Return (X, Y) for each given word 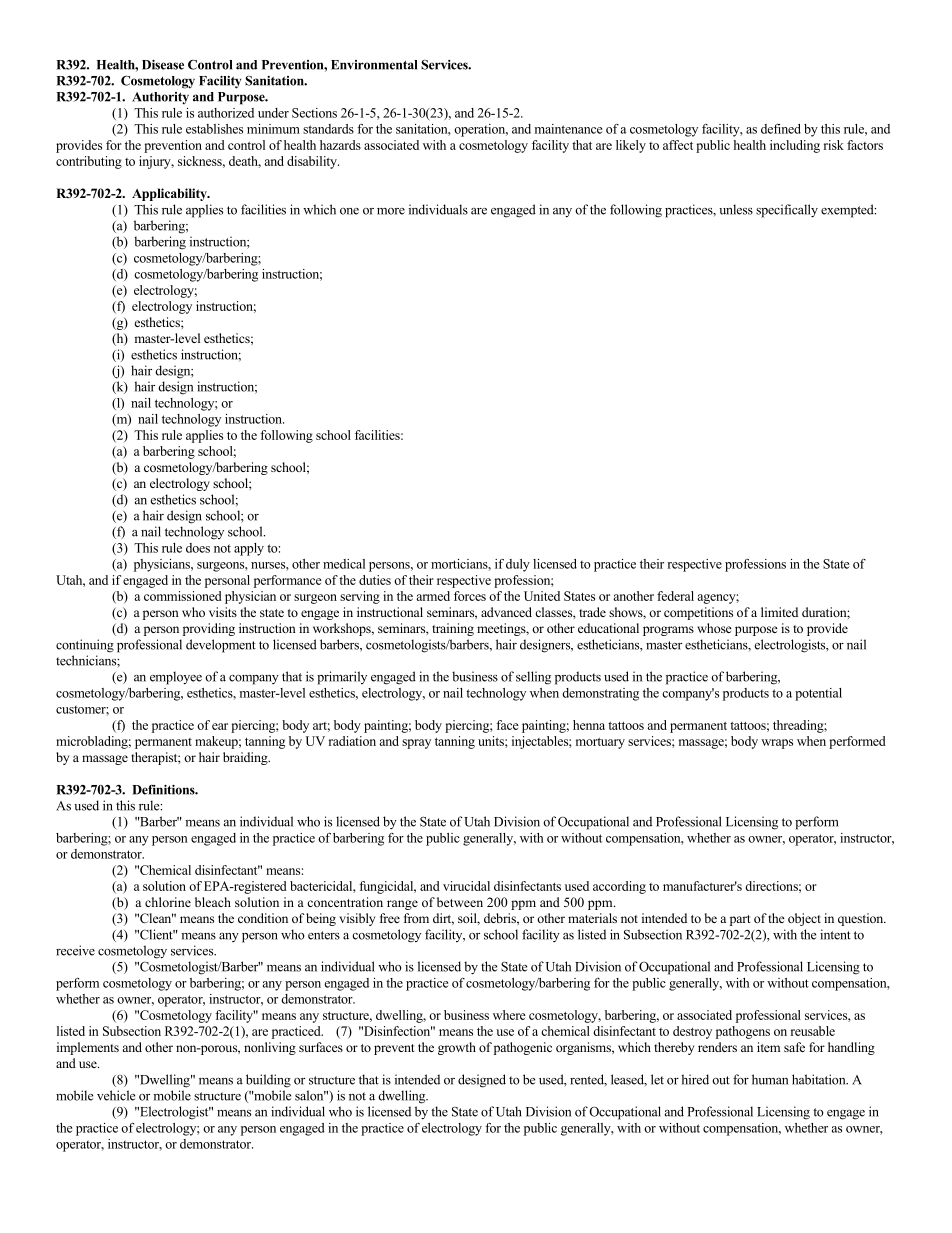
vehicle (116, 1095)
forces (470, 596)
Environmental (374, 65)
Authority (160, 98)
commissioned (183, 596)
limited (779, 612)
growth (457, 1048)
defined (781, 129)
